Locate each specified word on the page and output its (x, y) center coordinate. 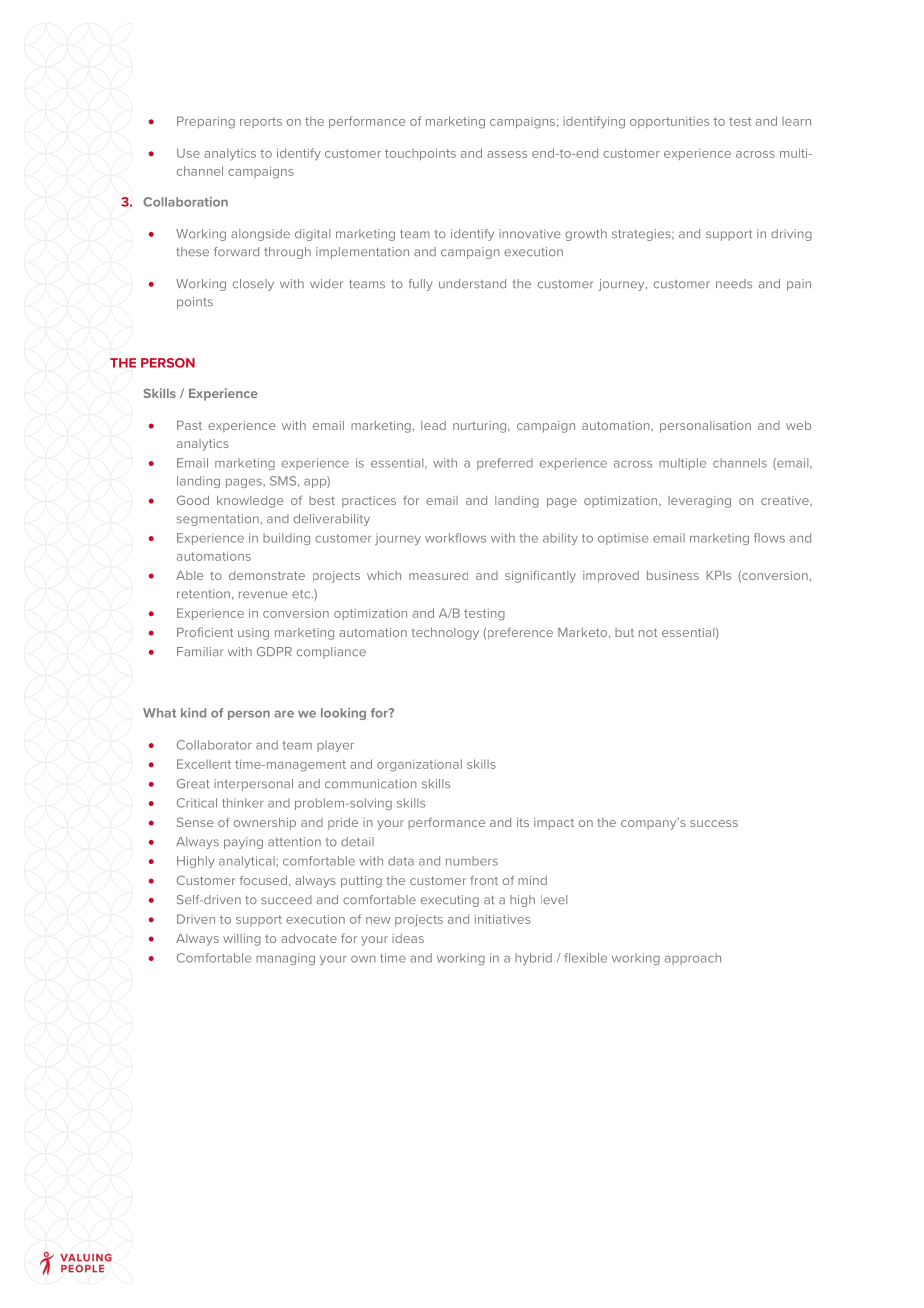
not (648, 632)
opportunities (669, 122)
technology (445, 634)
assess (507, 154)
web (798, 425)
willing (242, 940)
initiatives (502, 919)
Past (189, 425)
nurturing (481, 427)
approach (693, 959)
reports (261, 122)
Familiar (200, 651)
